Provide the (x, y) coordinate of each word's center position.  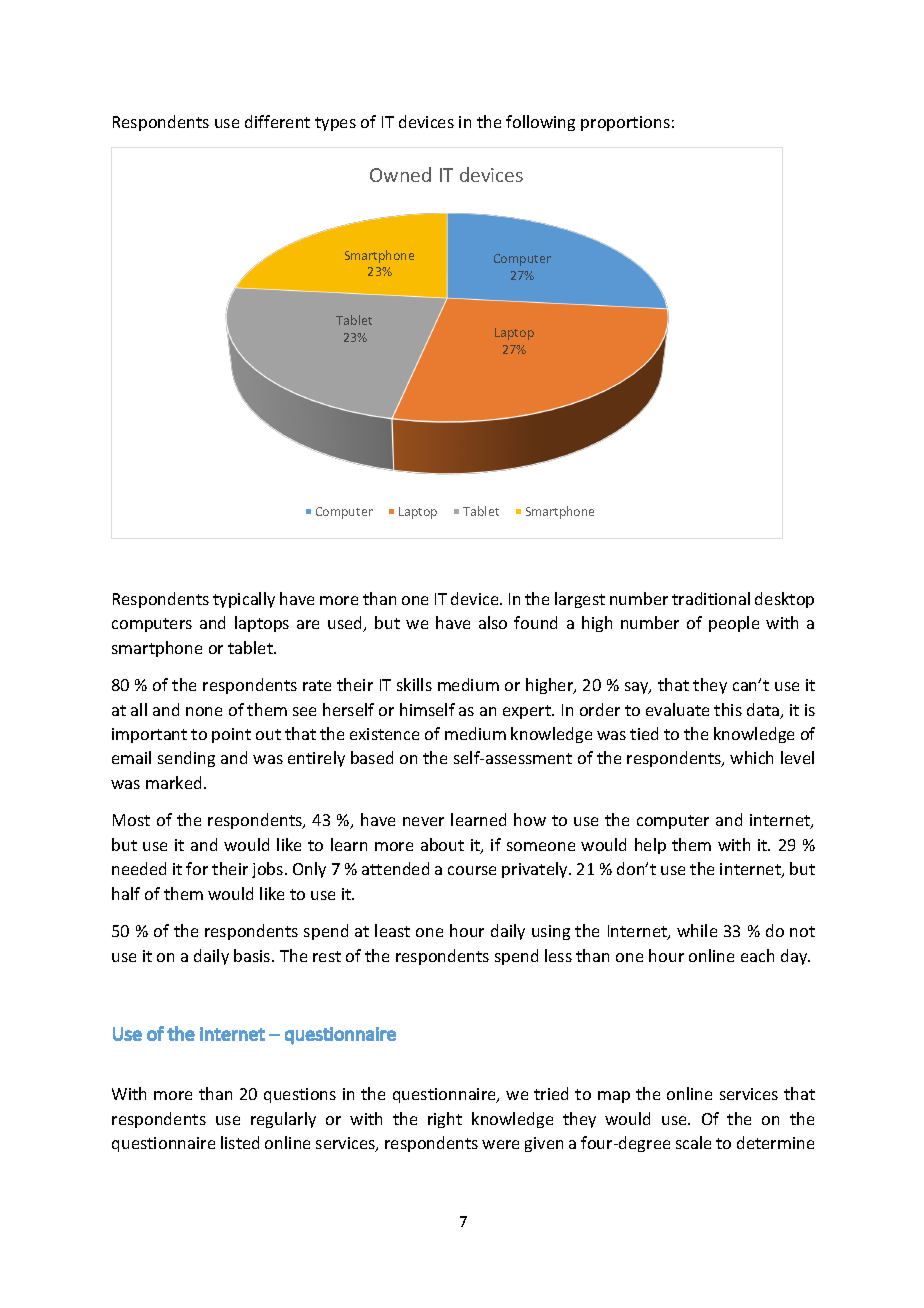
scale (693, 1142)
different (277, 121)
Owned (400, 174)
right (445, 1120)
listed (240, 1142)
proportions (625, 123)
